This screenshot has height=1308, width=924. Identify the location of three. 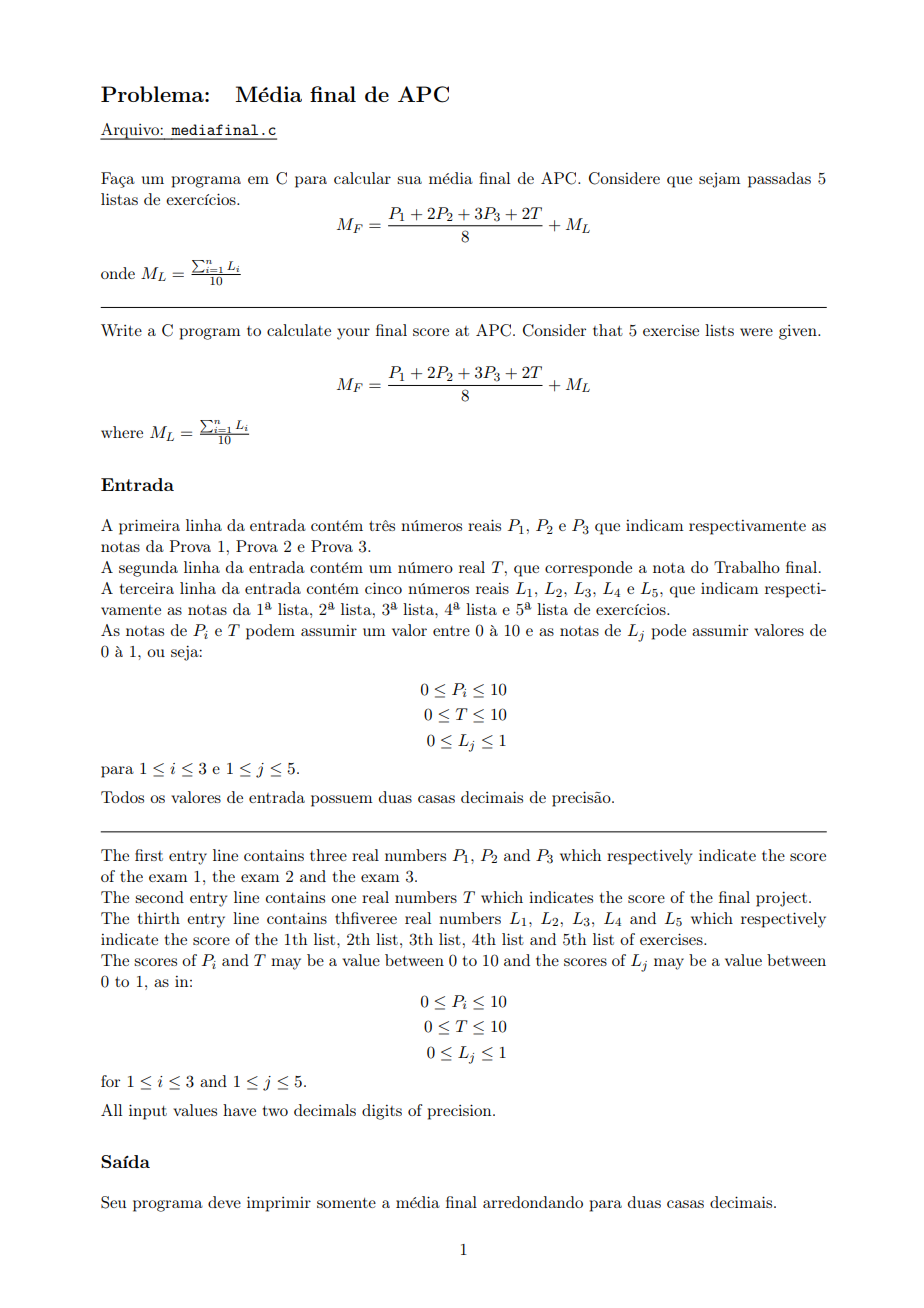
(328, 855).
